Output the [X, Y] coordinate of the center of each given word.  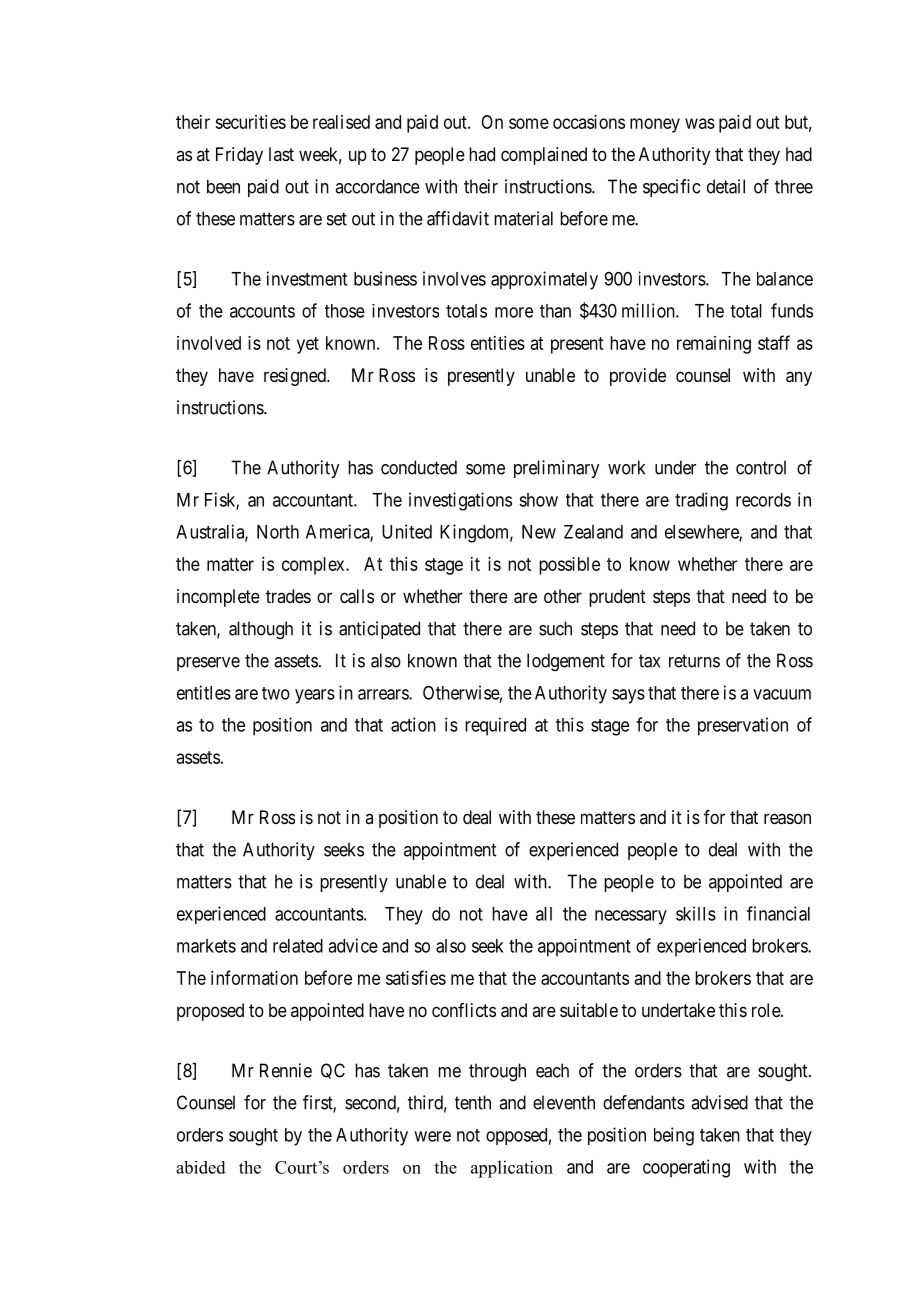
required [495, 726]
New [539, 532]
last [281, 154]
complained [544, 156]
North [278, 532]
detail [726, 186]
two [276, 693]
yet [308, 345]
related [298, 946]
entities [498, 343]
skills [696, 913]
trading [701, 501]
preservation [743, 726]
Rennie [286, 1070]
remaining [714, 345]
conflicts [464, 1010]
